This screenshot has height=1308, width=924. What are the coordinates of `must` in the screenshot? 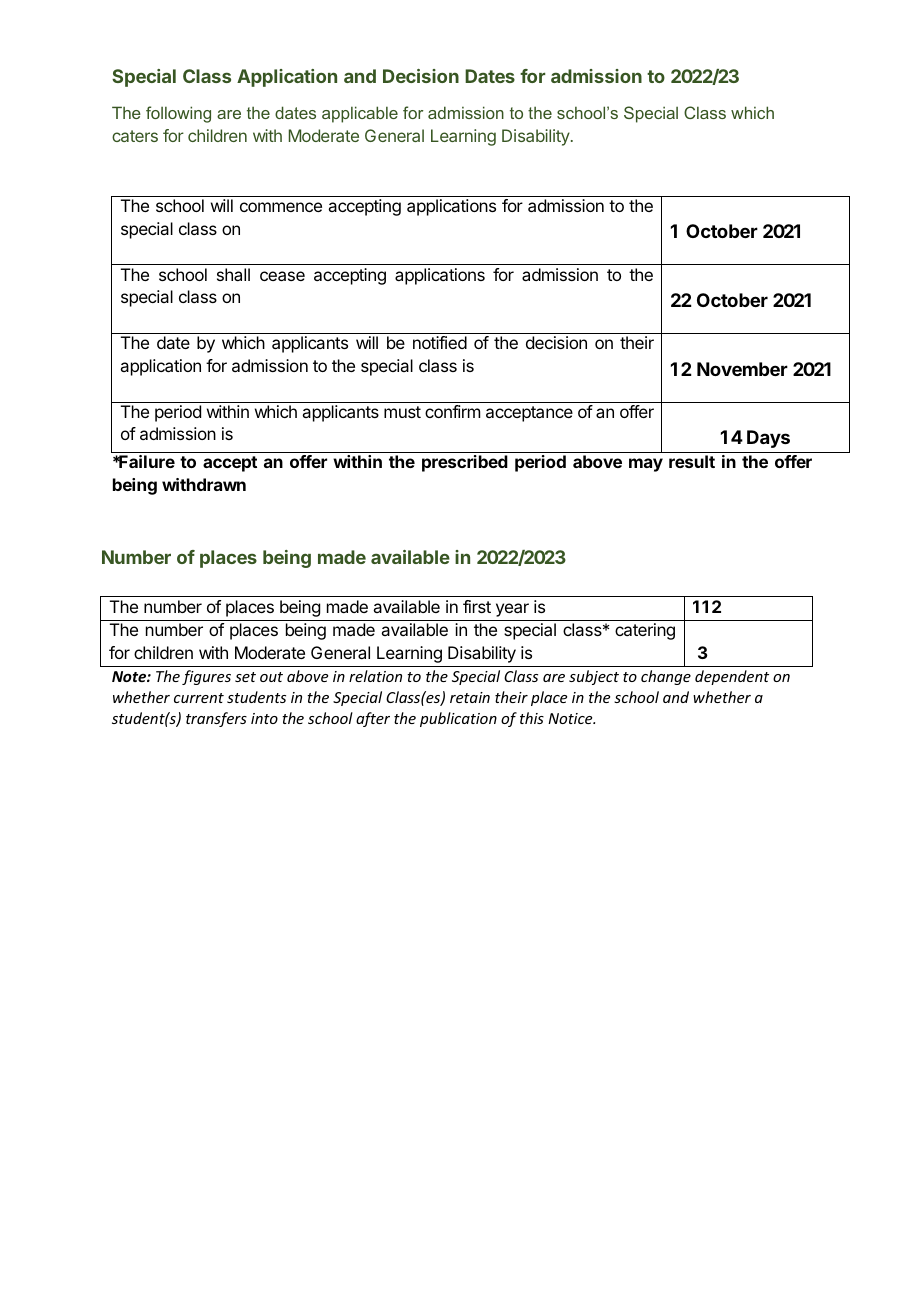 It's located at (402, 412).
